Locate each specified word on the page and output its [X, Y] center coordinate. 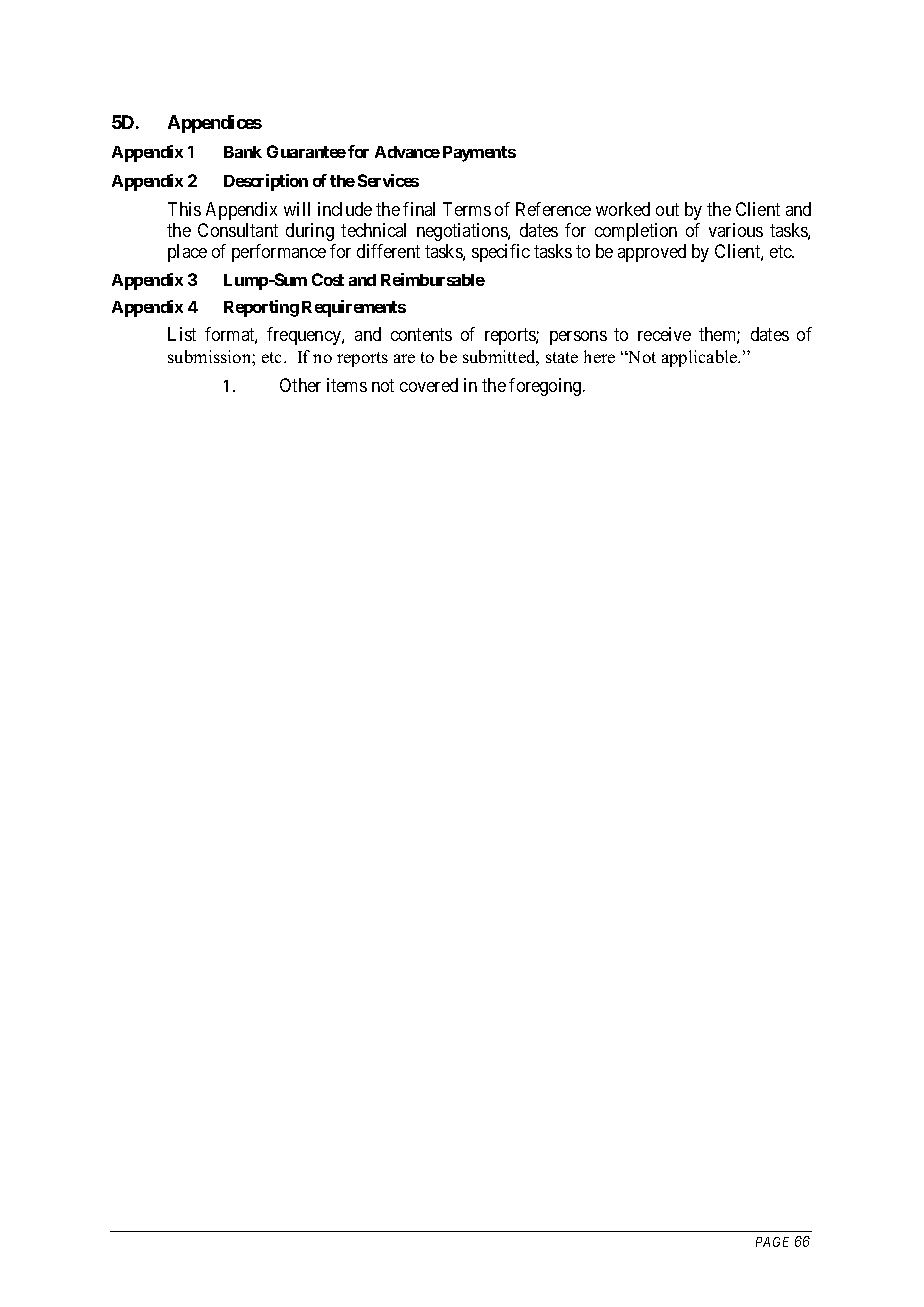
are [404, 358]
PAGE [772, 1242]
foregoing [546, 387]
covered [429, 385]
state [562, 357]
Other [300, 385]
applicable [701, 358]
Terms [467, 209]
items [347, 385]
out [667, 209]
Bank [243, 152]
